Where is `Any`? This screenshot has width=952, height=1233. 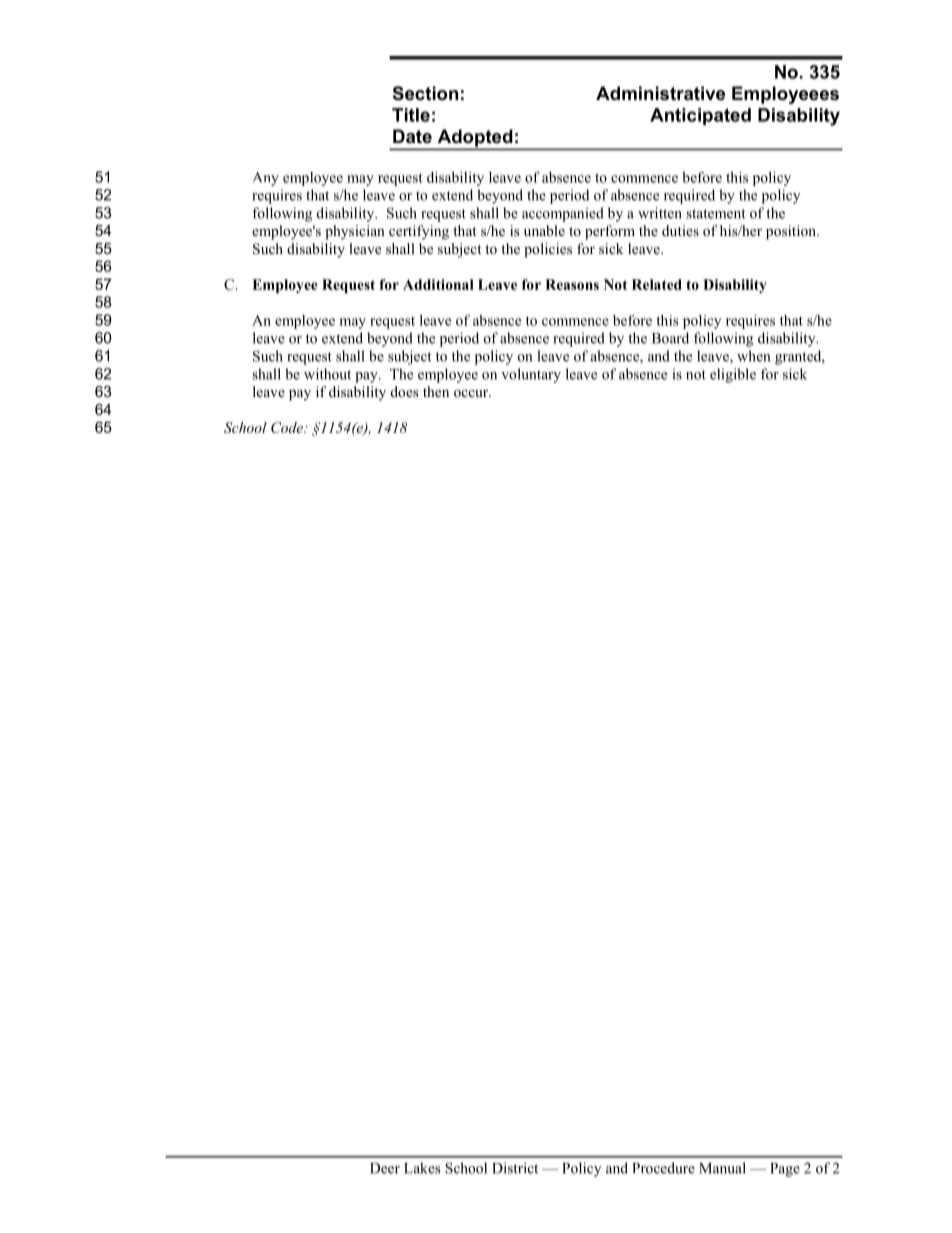 Any is located at coordinates (266, 179).
